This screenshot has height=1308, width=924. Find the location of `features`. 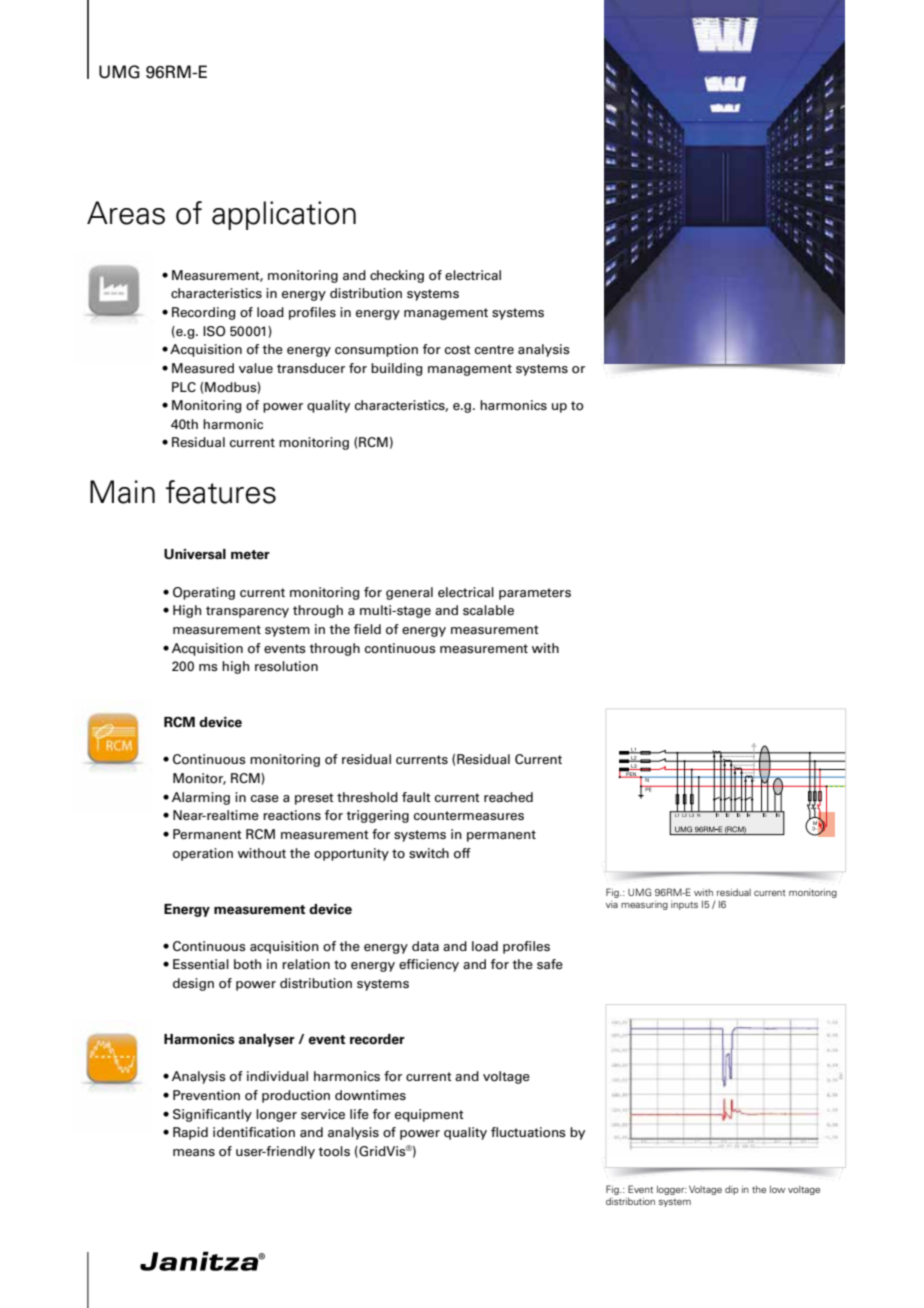

features is located at coordinates (221, 492).
